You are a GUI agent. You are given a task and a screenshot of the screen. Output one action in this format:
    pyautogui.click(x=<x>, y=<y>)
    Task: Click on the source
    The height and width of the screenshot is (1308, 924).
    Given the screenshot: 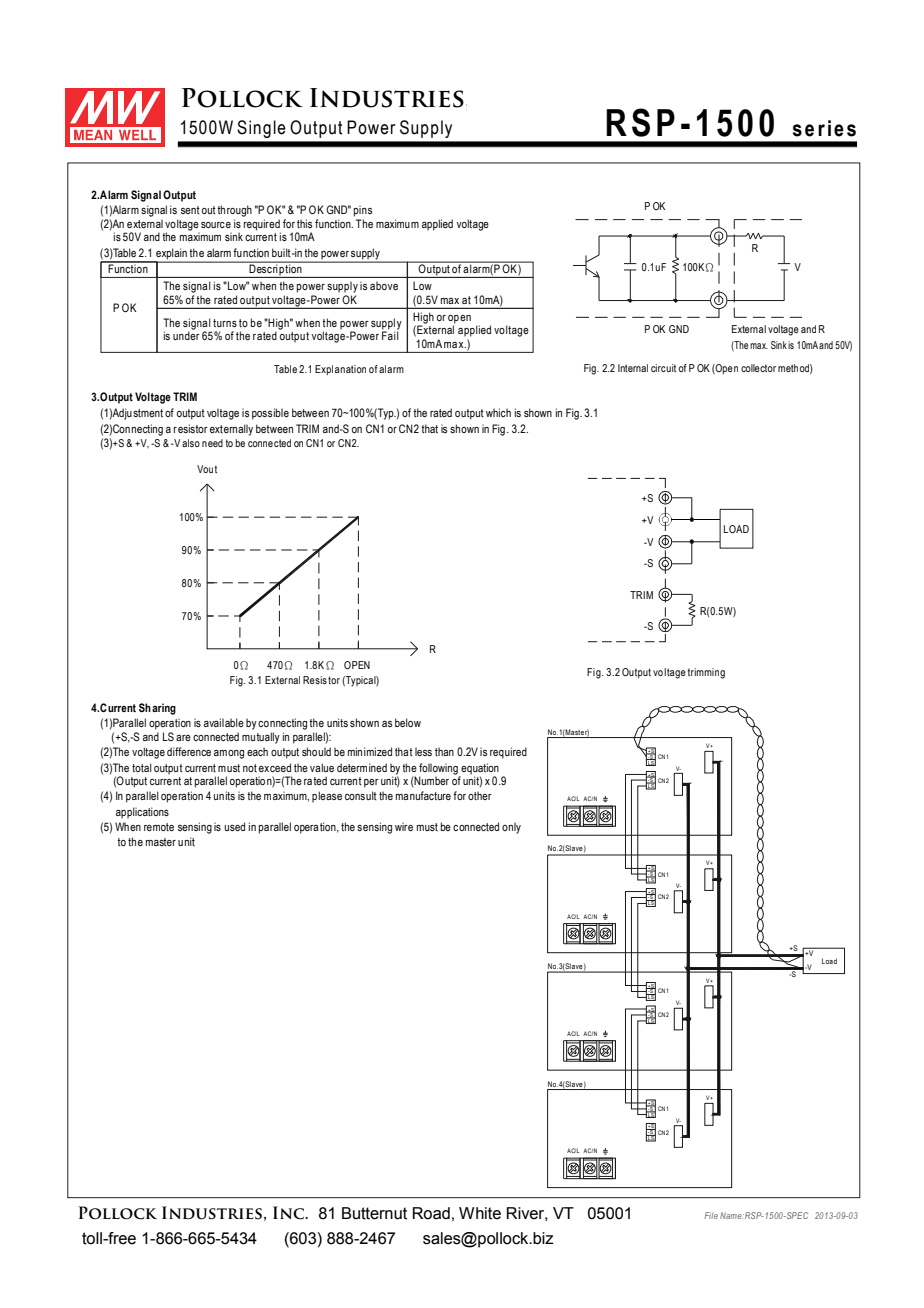 What is the action you would take?
    pyautogui.click(x=216, y=225)
